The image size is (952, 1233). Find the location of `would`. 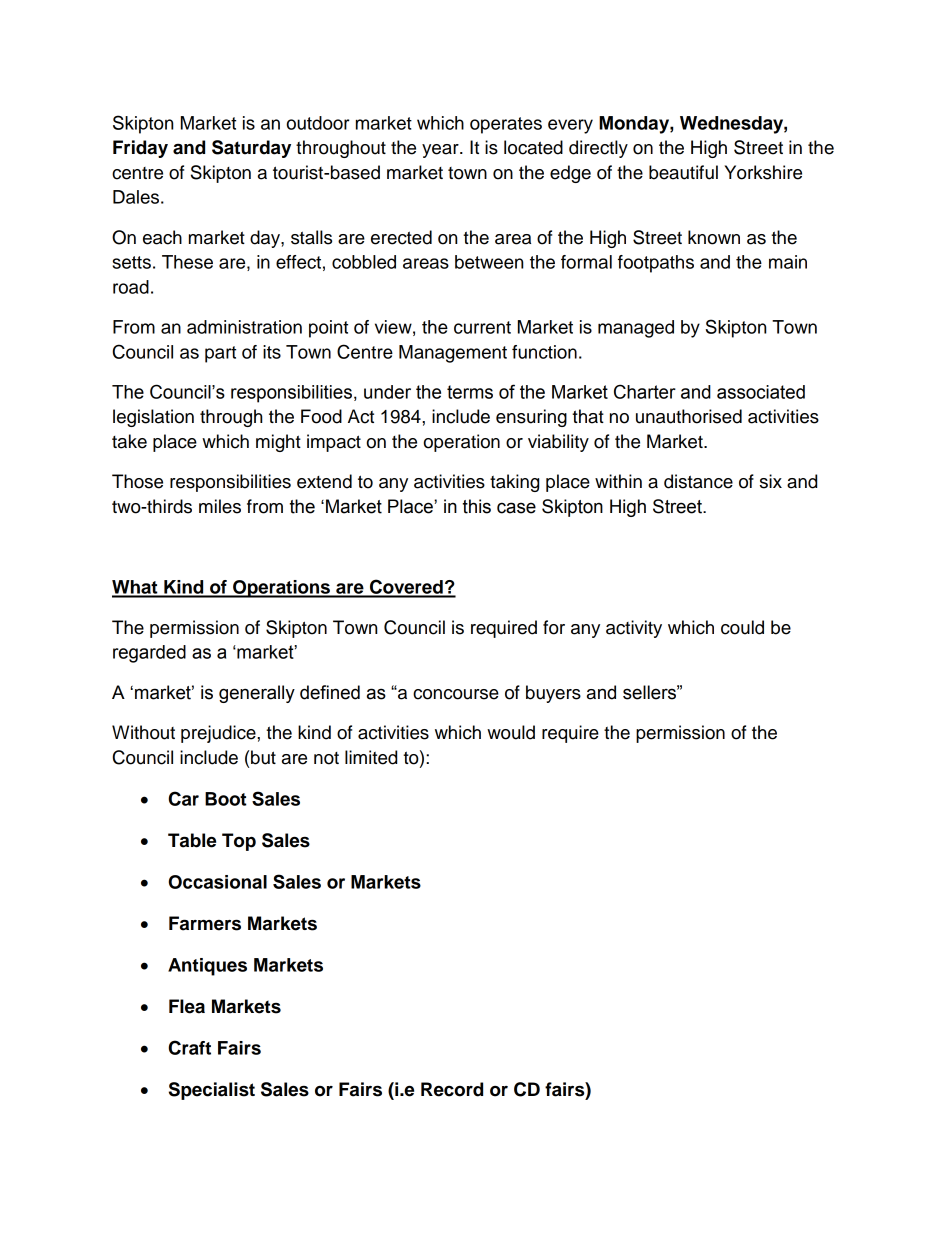

would is located at coordinates (511, 732).
